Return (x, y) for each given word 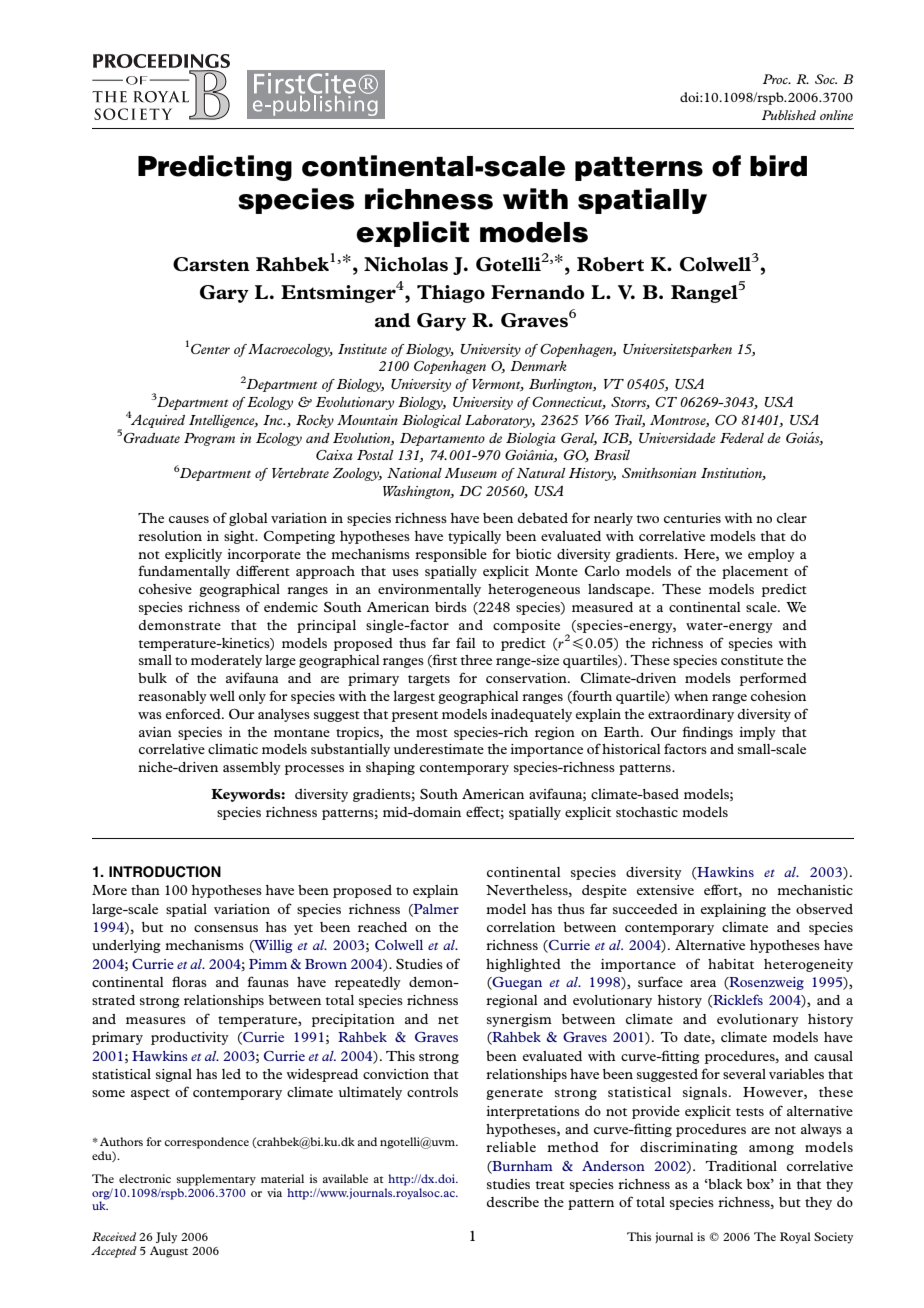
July (166, 1238)
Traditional (741, 1166)
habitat (731, 964)
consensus (226, 928)
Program (209, 439)
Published (789, 115)
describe (513, 1202)
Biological (432, 421)
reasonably (172, 697)
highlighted (523, 965)
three (476, 660)
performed (773, 679)
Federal (742, 438)
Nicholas (406, 264)
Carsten (211, 264)
